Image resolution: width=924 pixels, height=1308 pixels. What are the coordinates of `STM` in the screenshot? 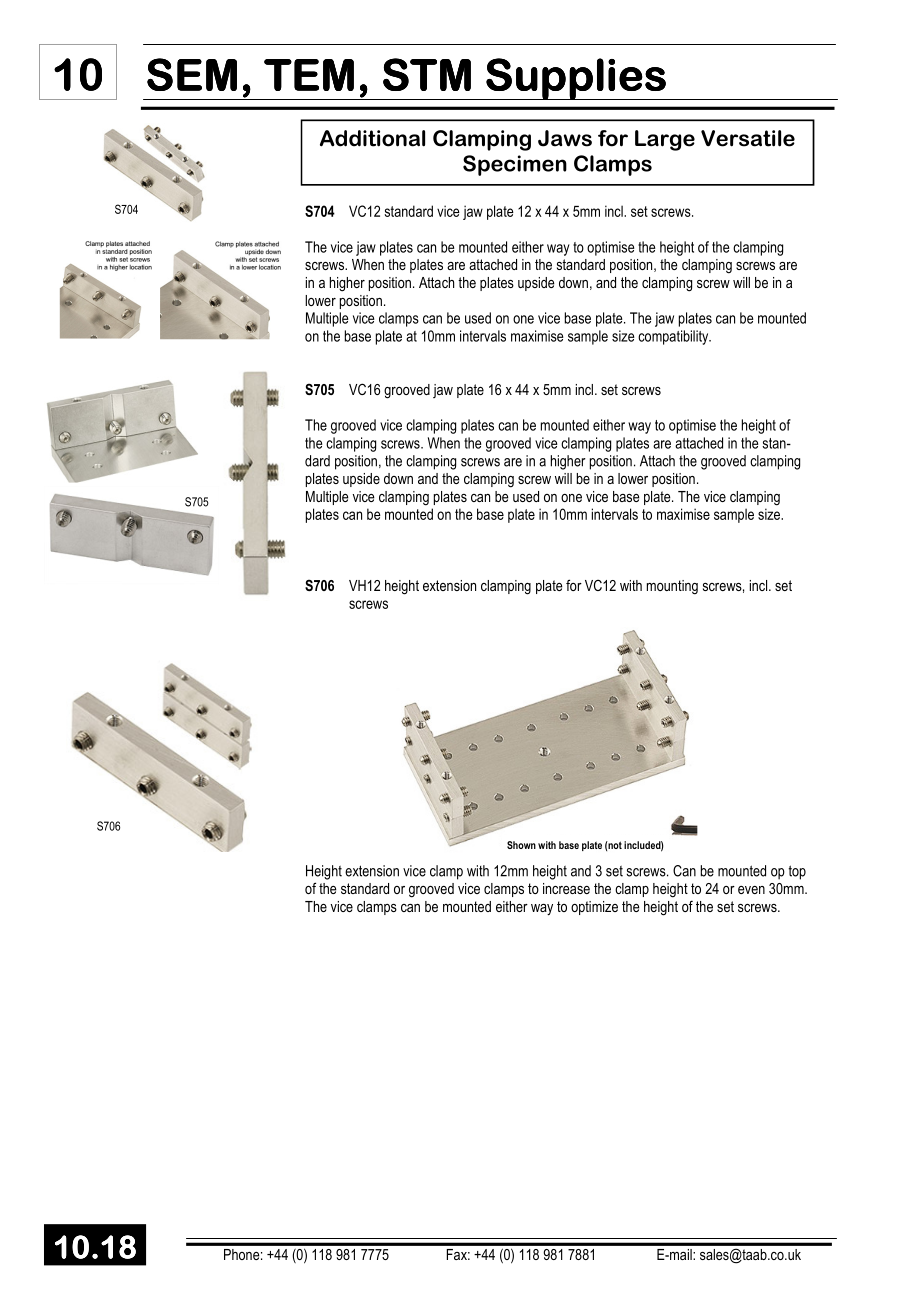 It's located at (427, 74).
